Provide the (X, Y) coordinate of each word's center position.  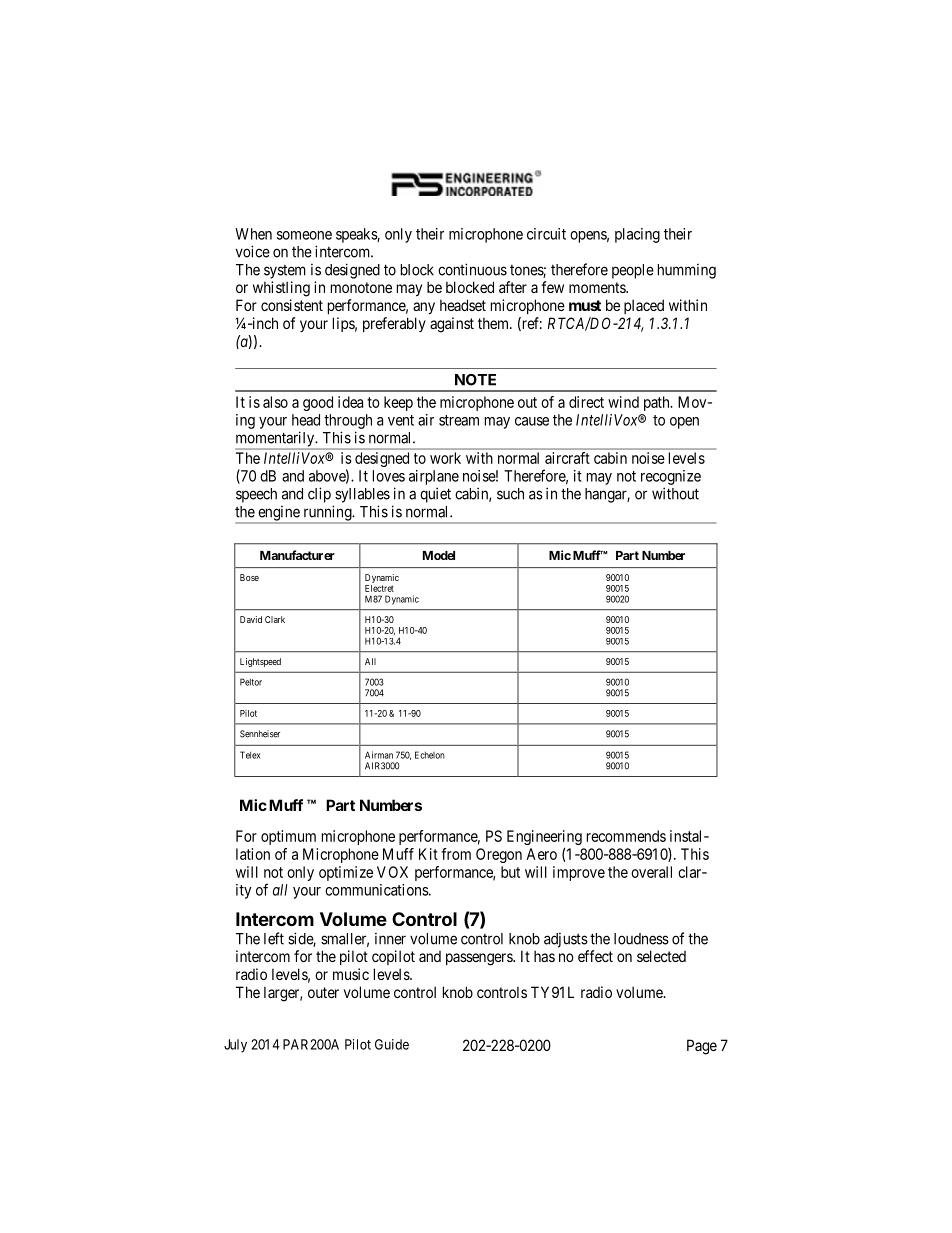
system (285, 272)
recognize (671, 477)
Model (439, 555)
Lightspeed (260, 662)
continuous (472, 269)
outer (323, 992)
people (633, 271)
